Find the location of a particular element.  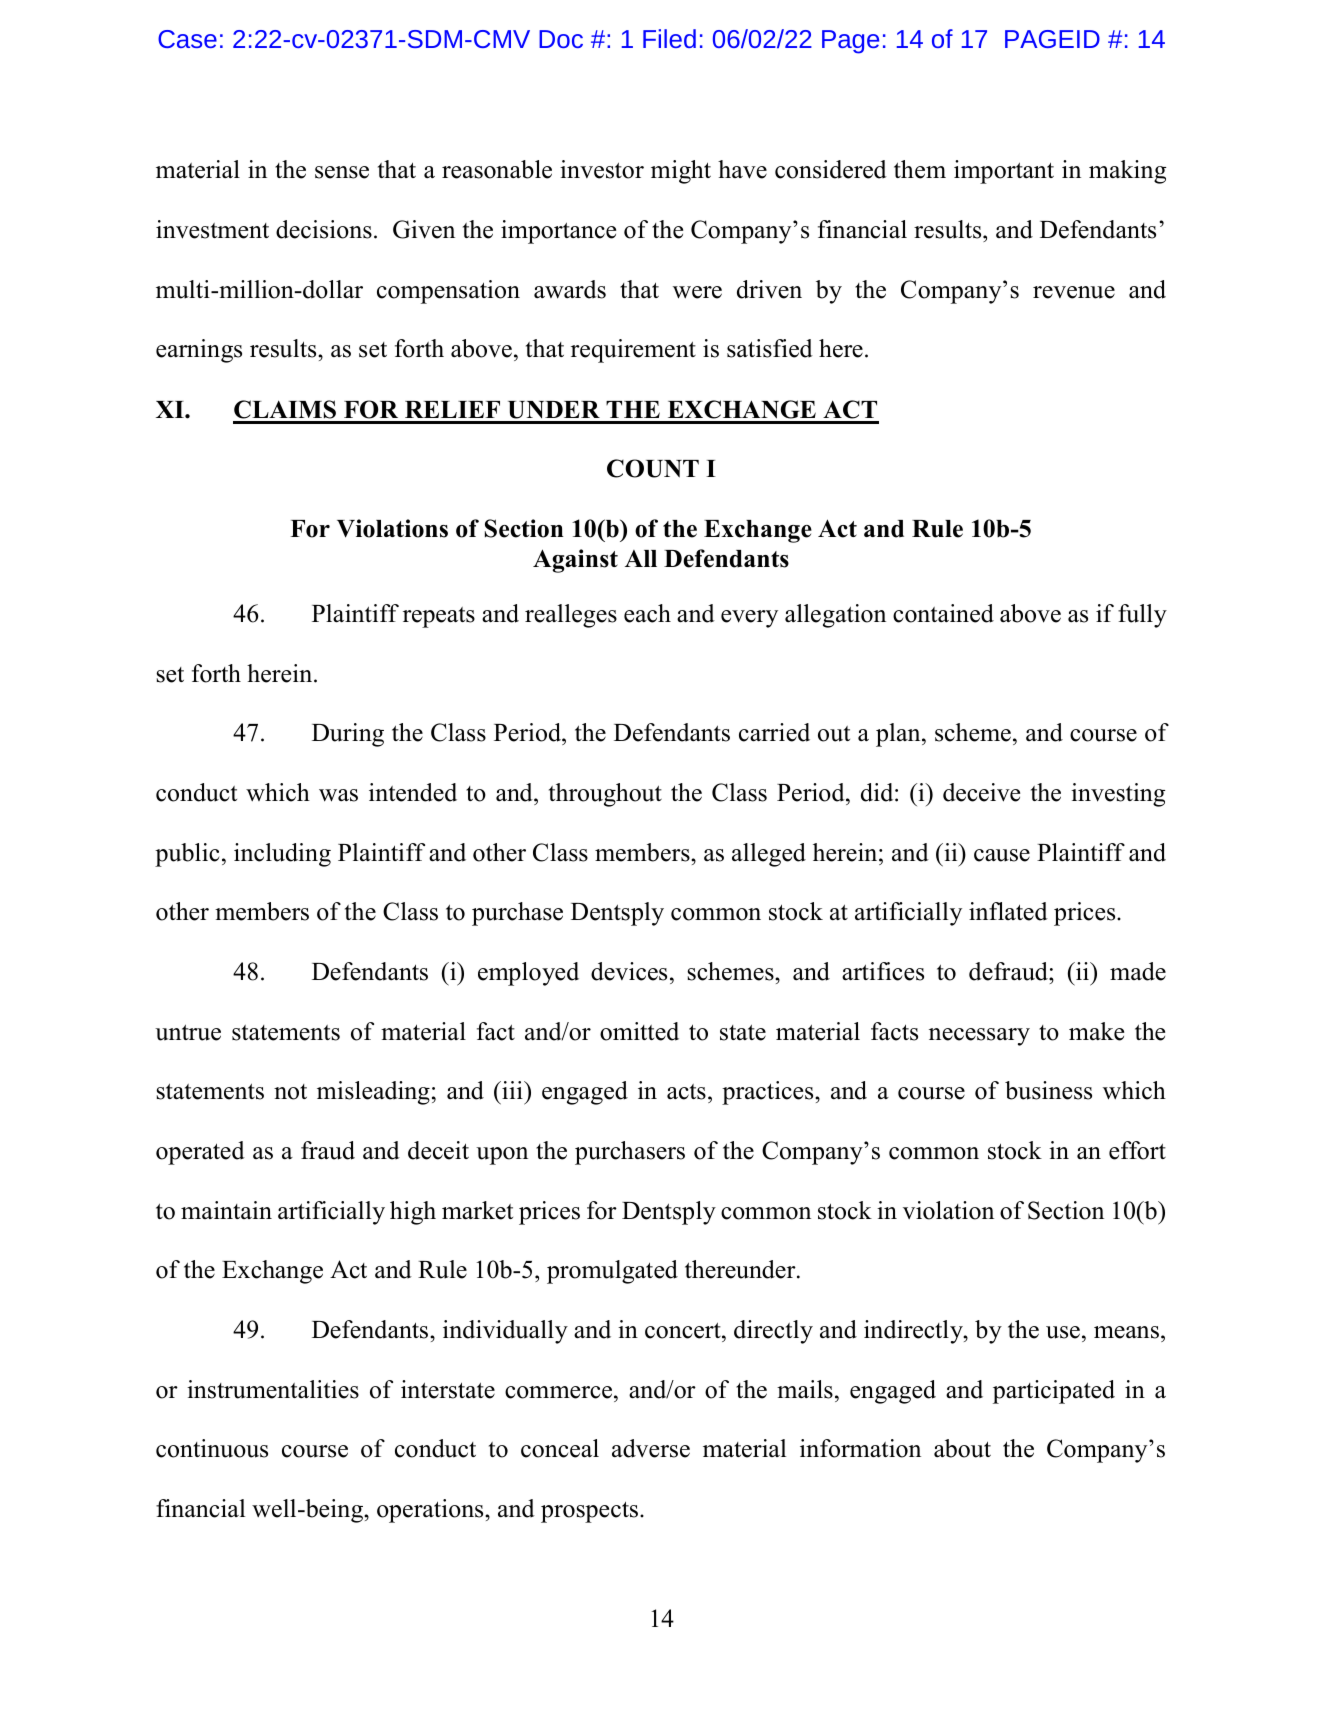

about is located at coordinates (962, 1448).
